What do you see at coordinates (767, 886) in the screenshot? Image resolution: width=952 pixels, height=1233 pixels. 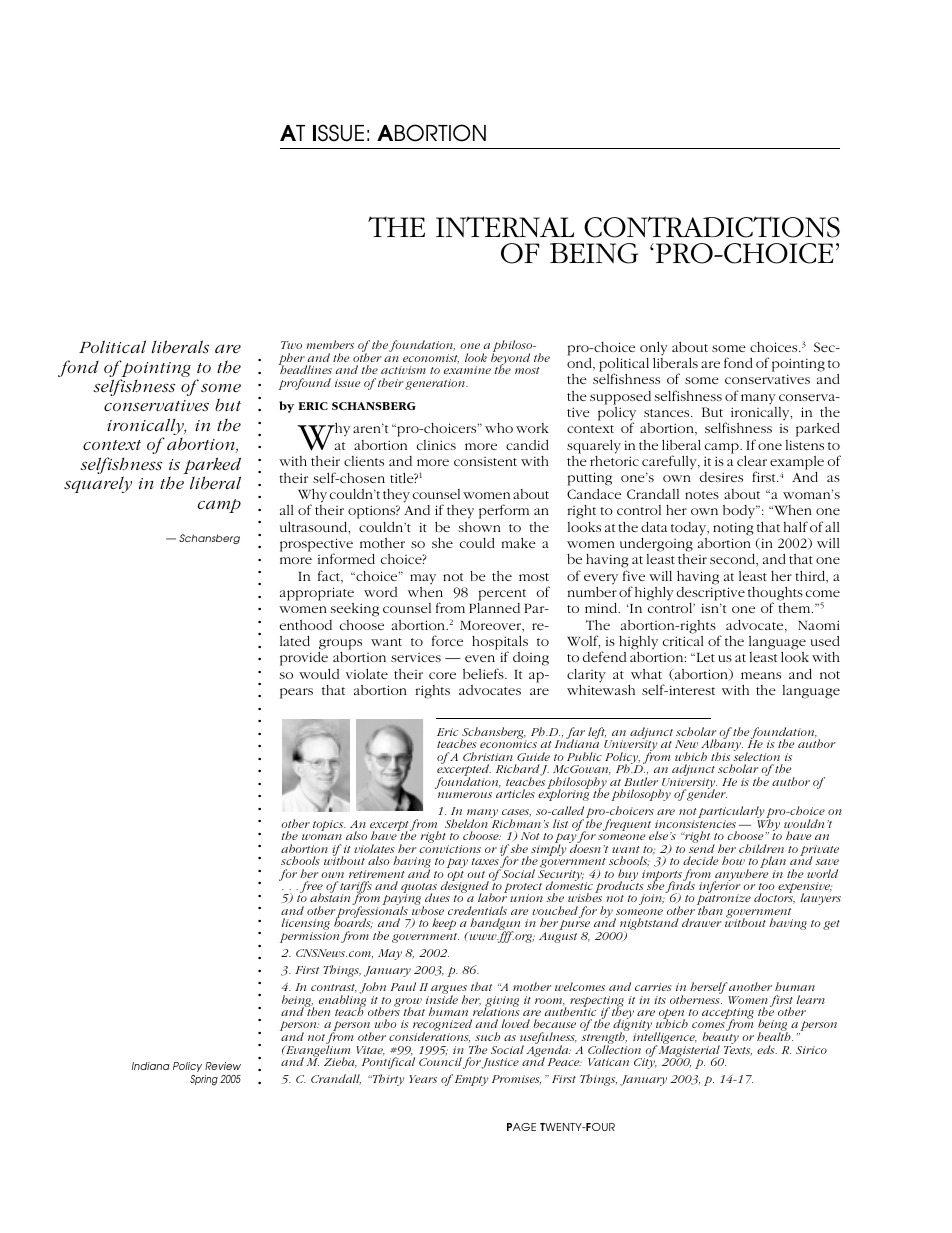 I see `too` at bounding box center [767, 886].
